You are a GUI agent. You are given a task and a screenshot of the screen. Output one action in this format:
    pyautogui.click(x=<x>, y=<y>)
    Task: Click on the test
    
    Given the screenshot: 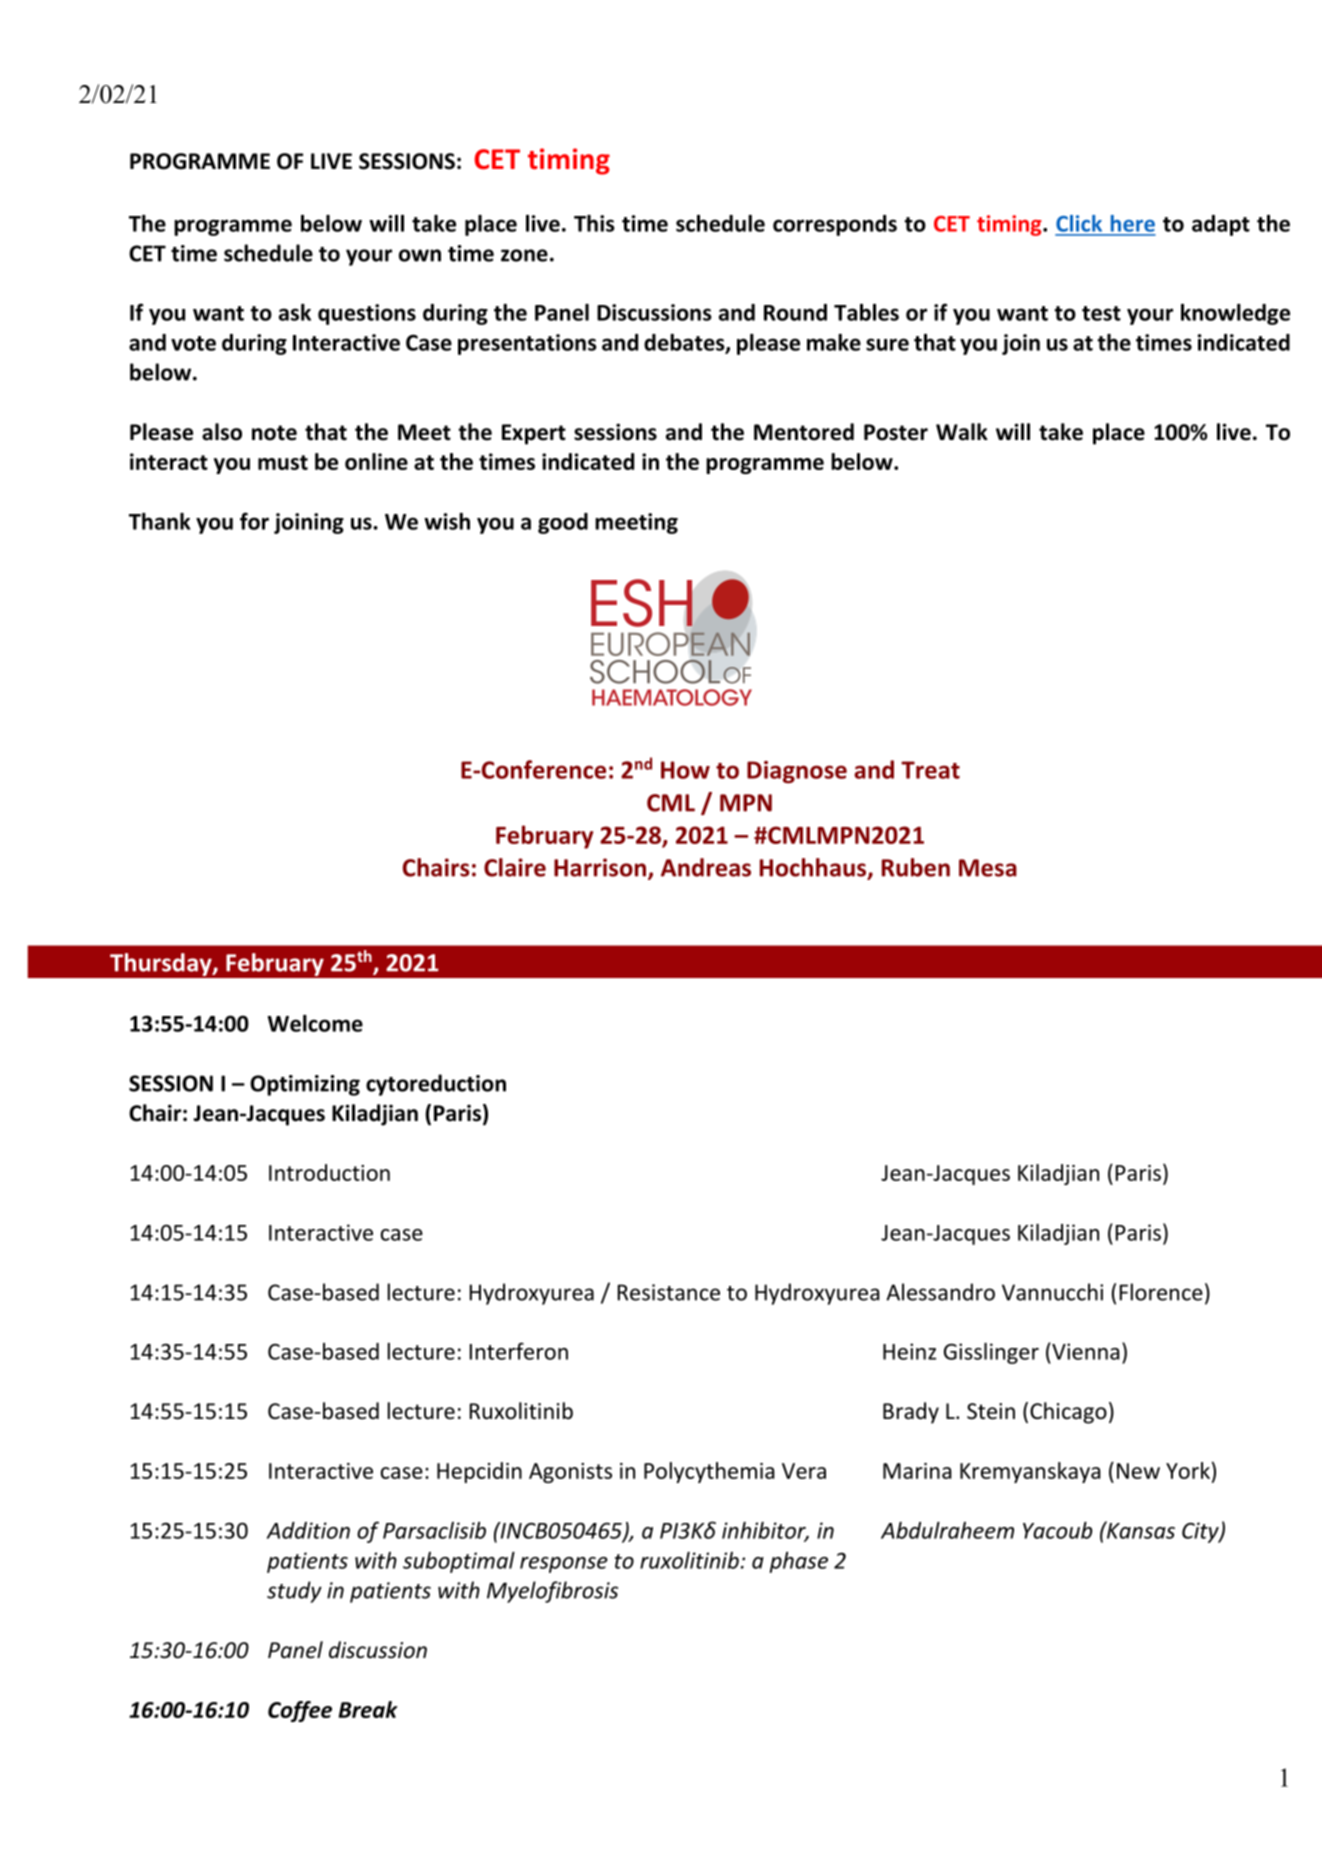 What is the action you would take?
    pyautogui.click(x=1101, y=313)
